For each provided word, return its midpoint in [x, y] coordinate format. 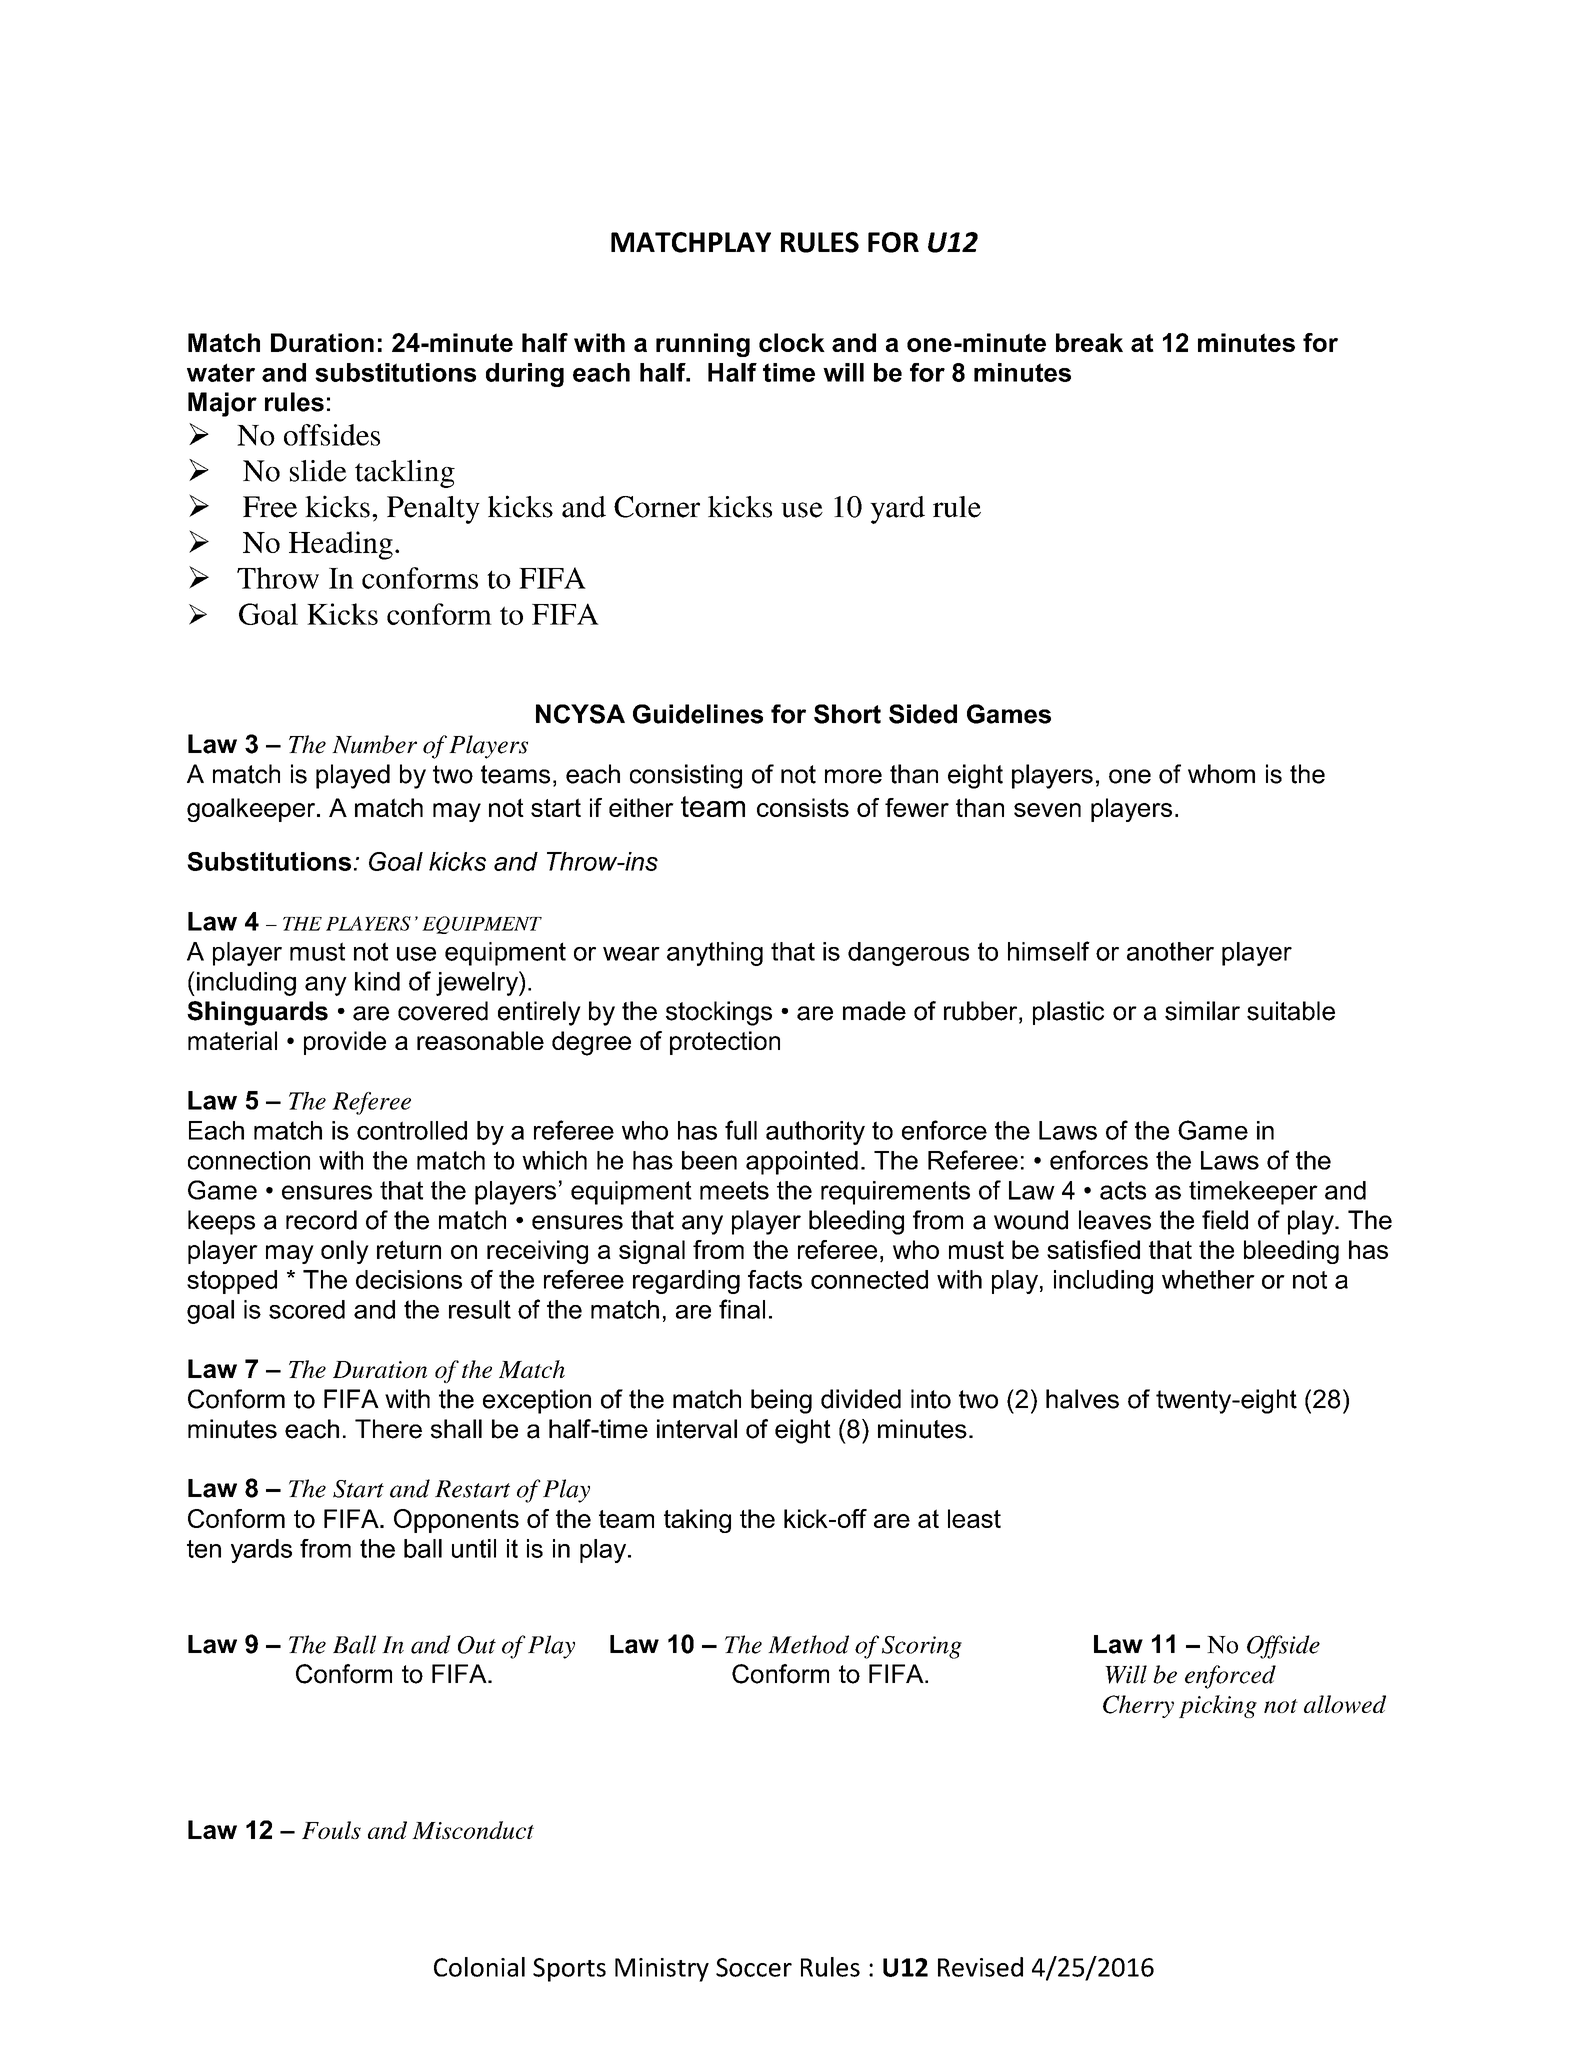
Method [808, 1644]
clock [792, 342]
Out [477, 1645]
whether [1208, 1279]
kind [377, 981]
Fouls [331, 1830]
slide [318, 471]
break [1089, 342]
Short [847, 714]
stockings [719, 1013]
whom [1221, 774]
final [742, 1309]
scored [307, 1309]
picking [1218, 1706]
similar [1202, 1011]
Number [374, 744]
